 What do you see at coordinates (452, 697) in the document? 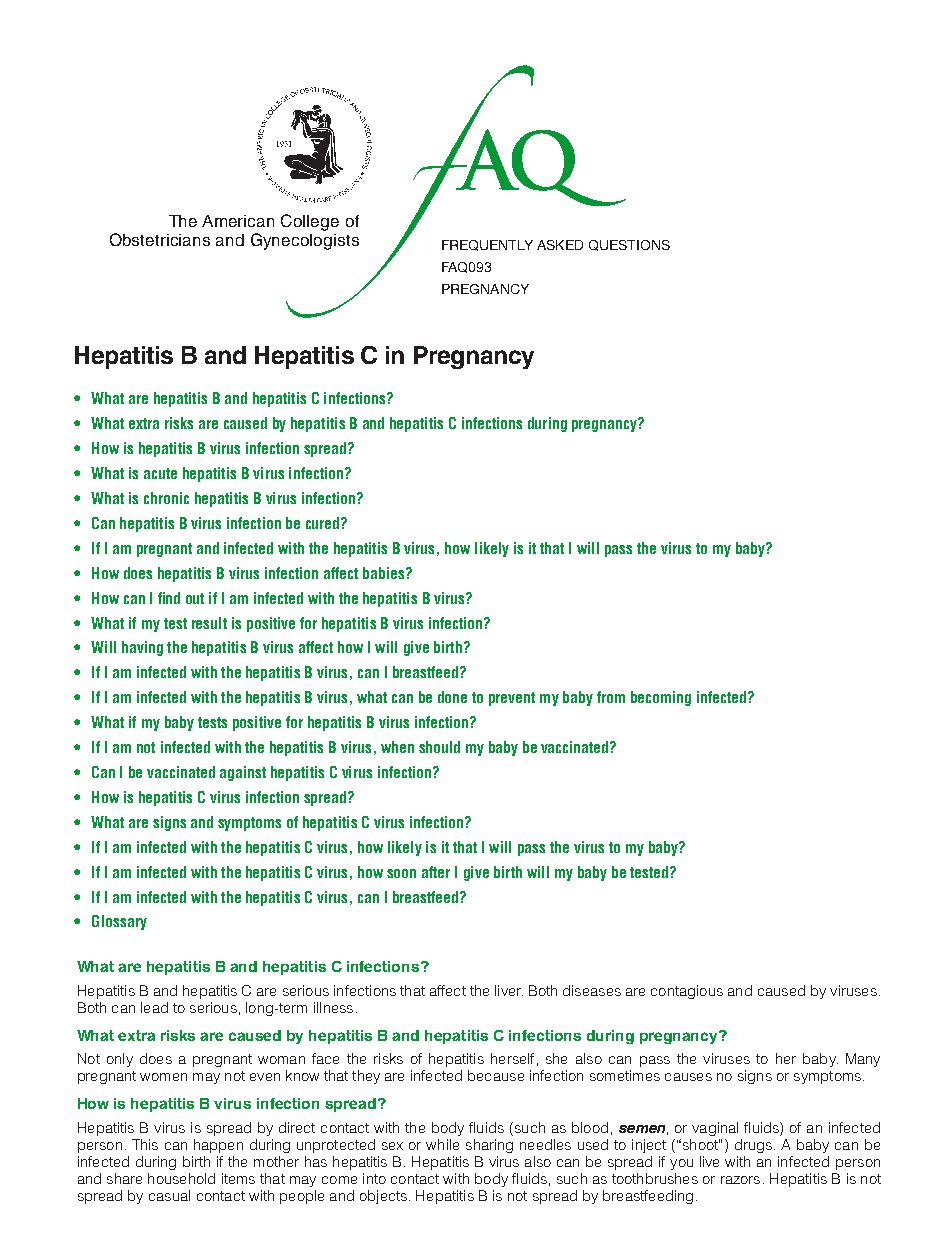
I see `done` at bounding box center [452, 697].
